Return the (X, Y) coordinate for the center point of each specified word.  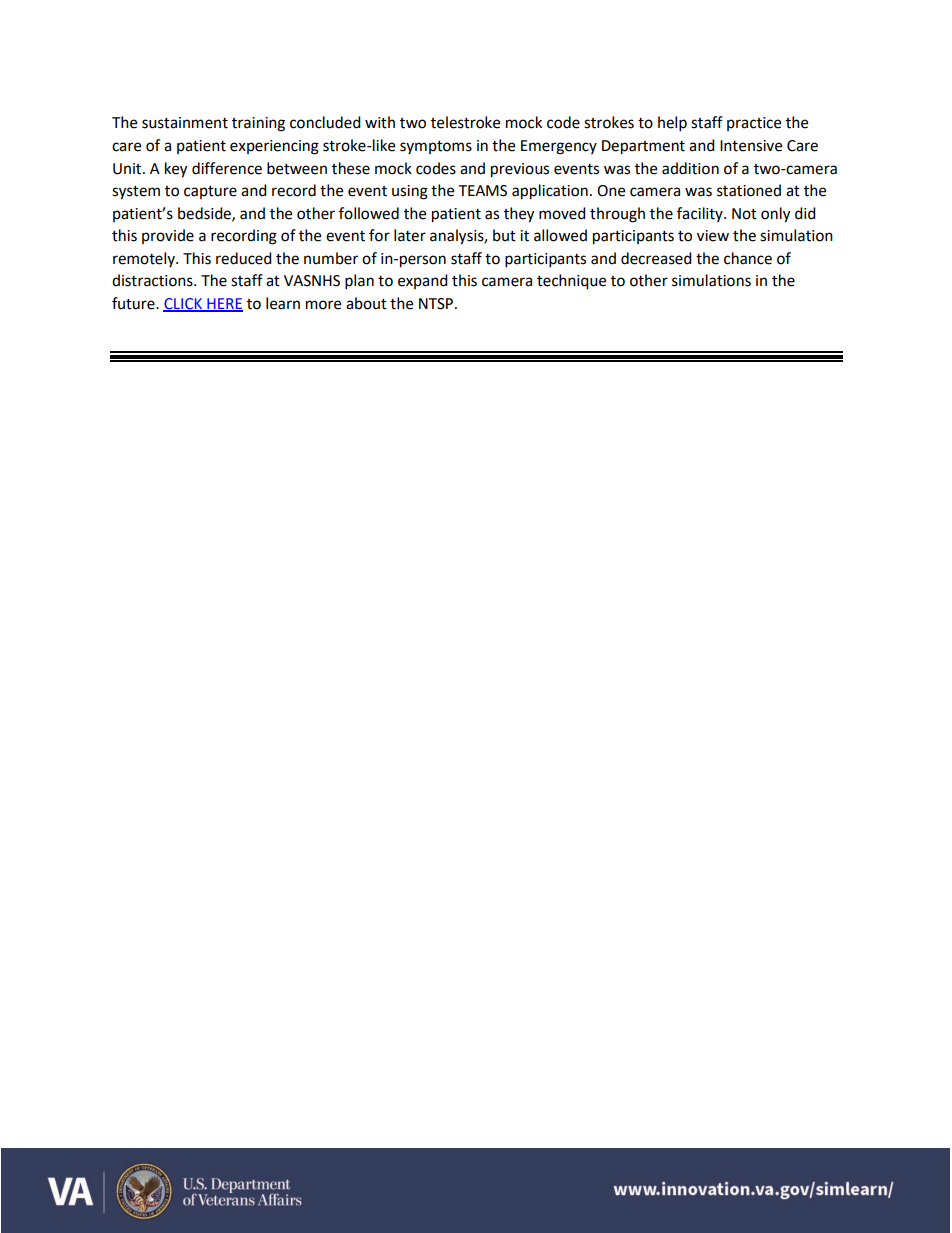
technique (571, 282)
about (366, 303)
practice (754, 124)
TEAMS (482, 191)
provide (168, 236)
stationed (749, 190)
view (713, 236)
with (380, 122)
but (504, 235)
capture (210, 192)
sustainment (185, 123)
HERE (224, 304)
